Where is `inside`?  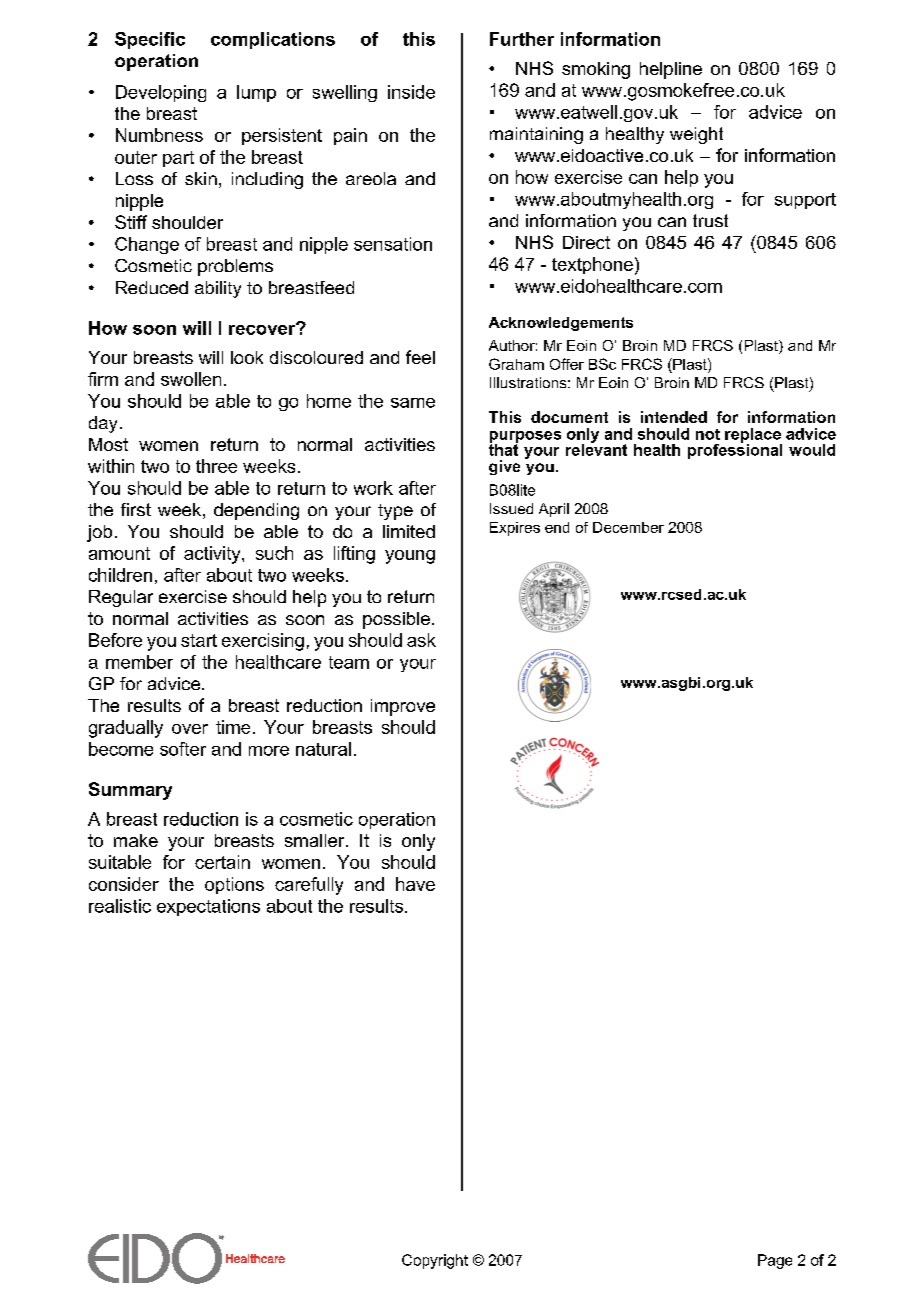 inside is located at coordinates (411, 92).
